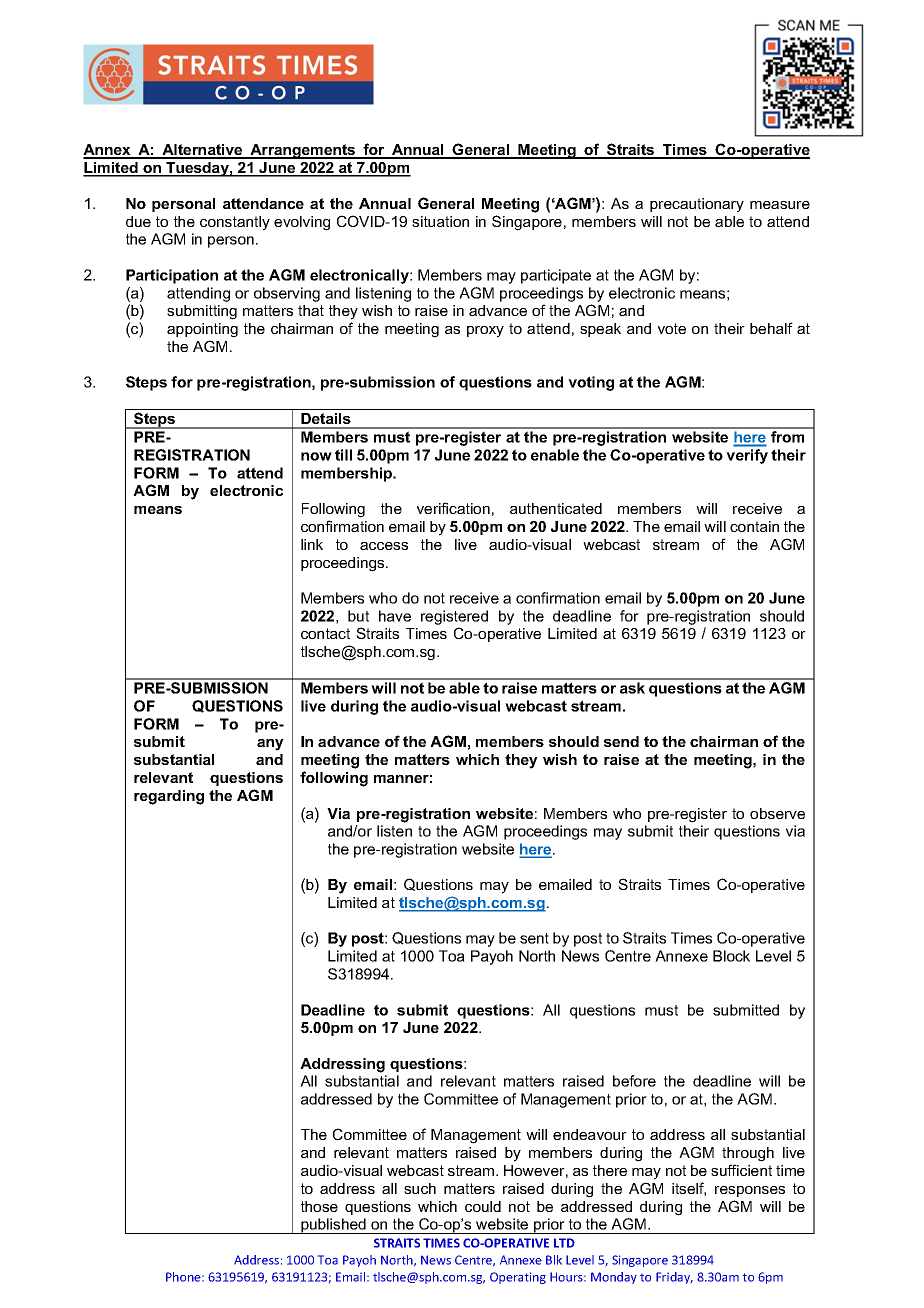 Image resolution: width=924 pixels, height=1308 pixels. Describe the element at coordinates (395, 616) in the document. I see `have` at that location.
